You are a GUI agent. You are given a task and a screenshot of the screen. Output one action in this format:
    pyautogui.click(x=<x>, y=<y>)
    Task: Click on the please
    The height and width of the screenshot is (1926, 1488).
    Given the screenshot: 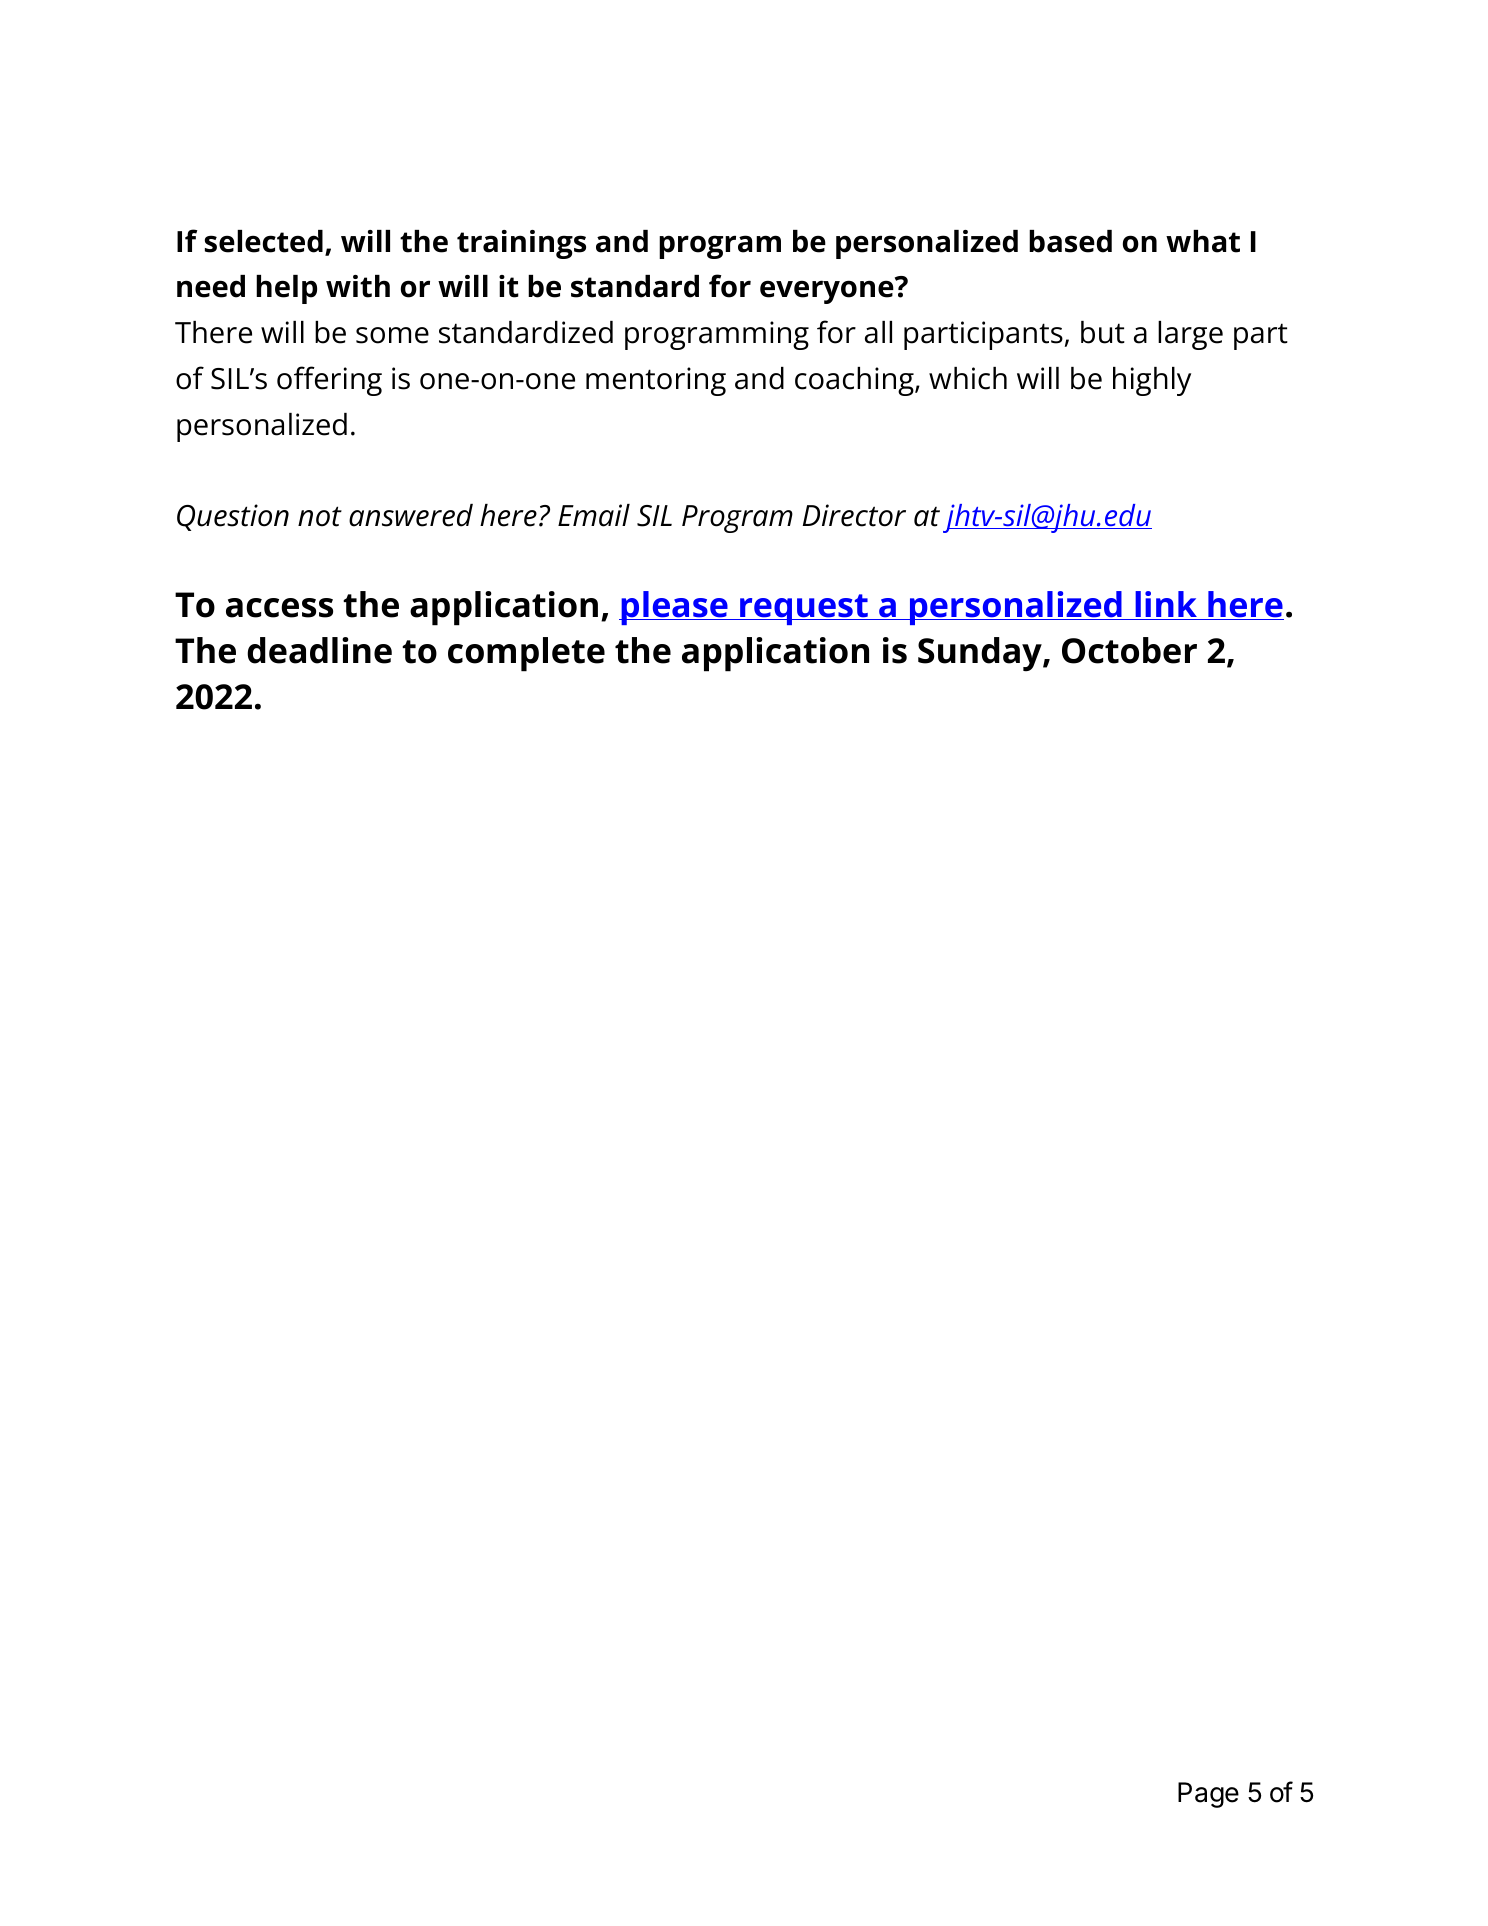 What is the action you would take?
    pyautogui.click(x=674, y=608)
